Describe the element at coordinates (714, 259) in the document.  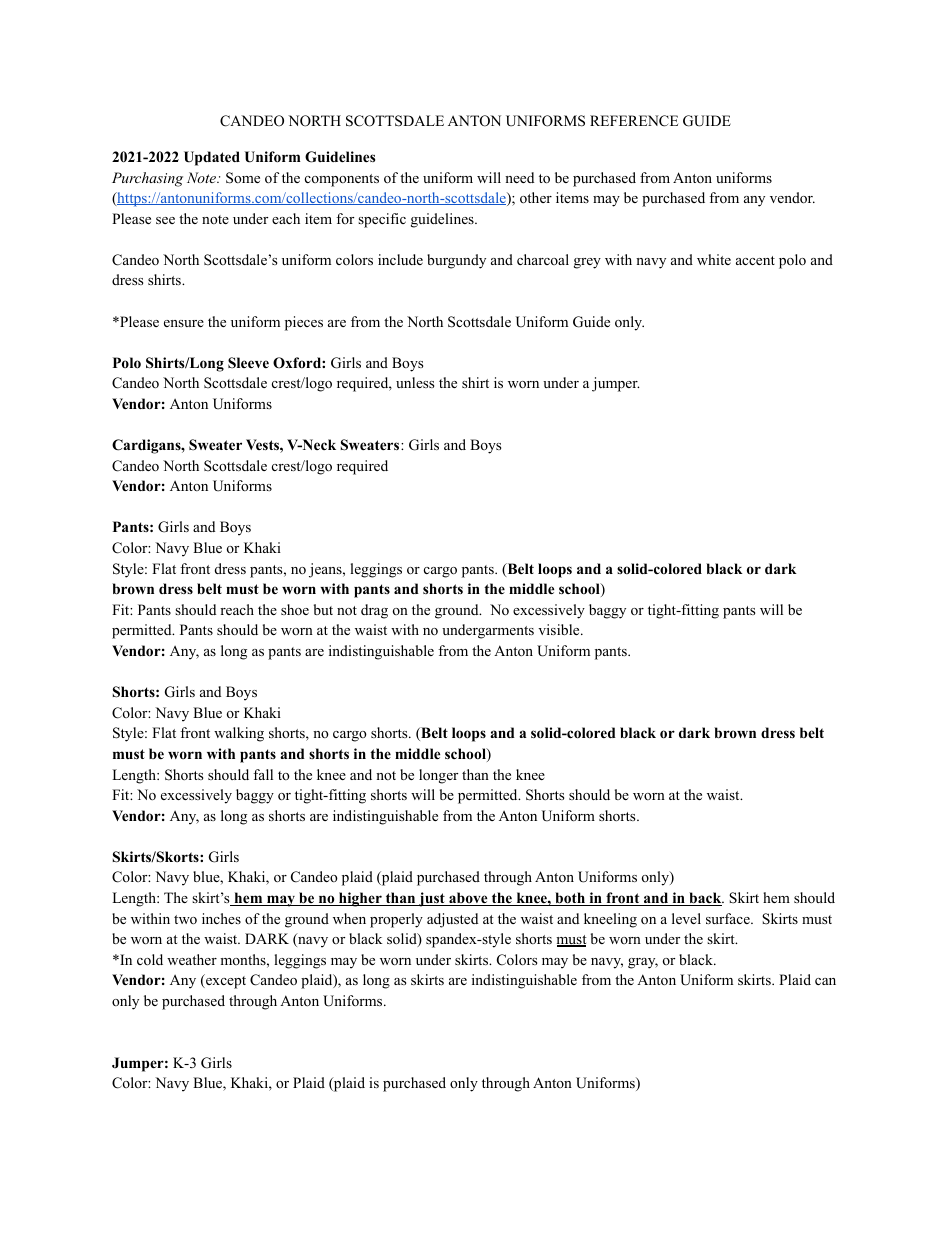
I see `white` at that location.
